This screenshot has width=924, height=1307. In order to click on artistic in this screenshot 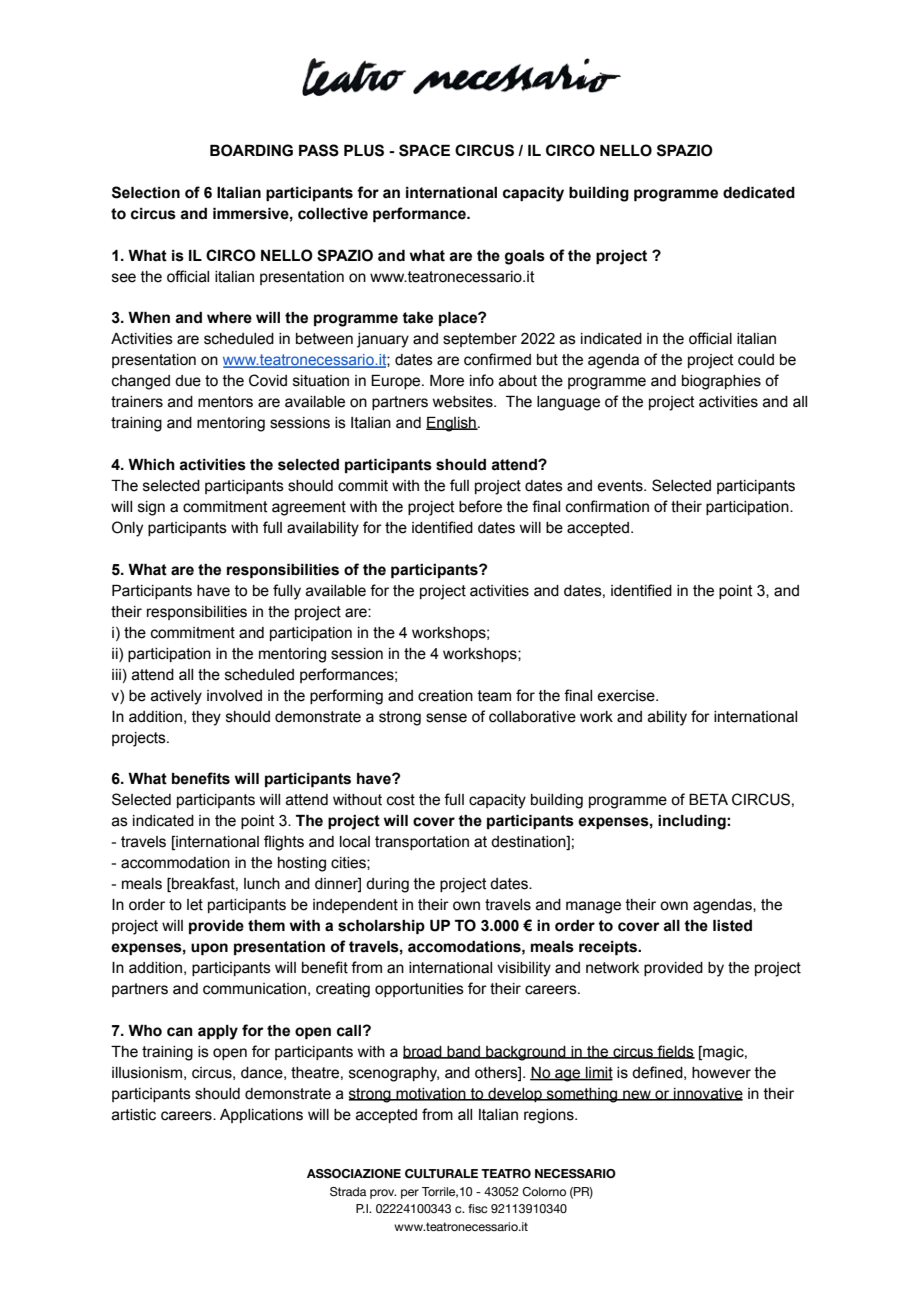, I will do `click(134, 1115)`.
